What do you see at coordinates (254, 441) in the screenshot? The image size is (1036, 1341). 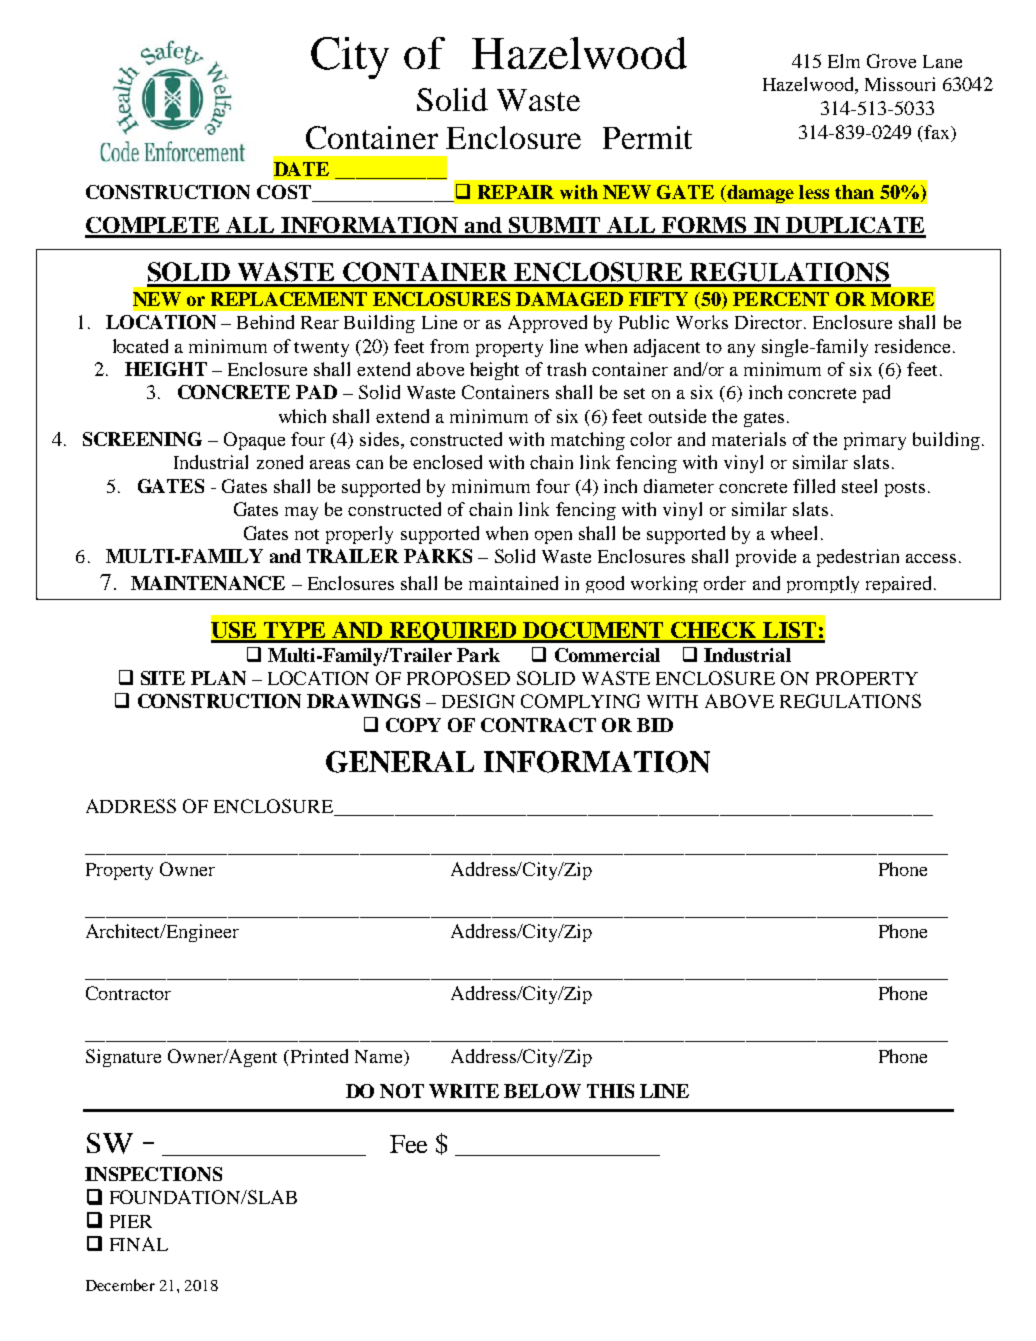 I see `Opaque` at bounding box center [254, 441].
